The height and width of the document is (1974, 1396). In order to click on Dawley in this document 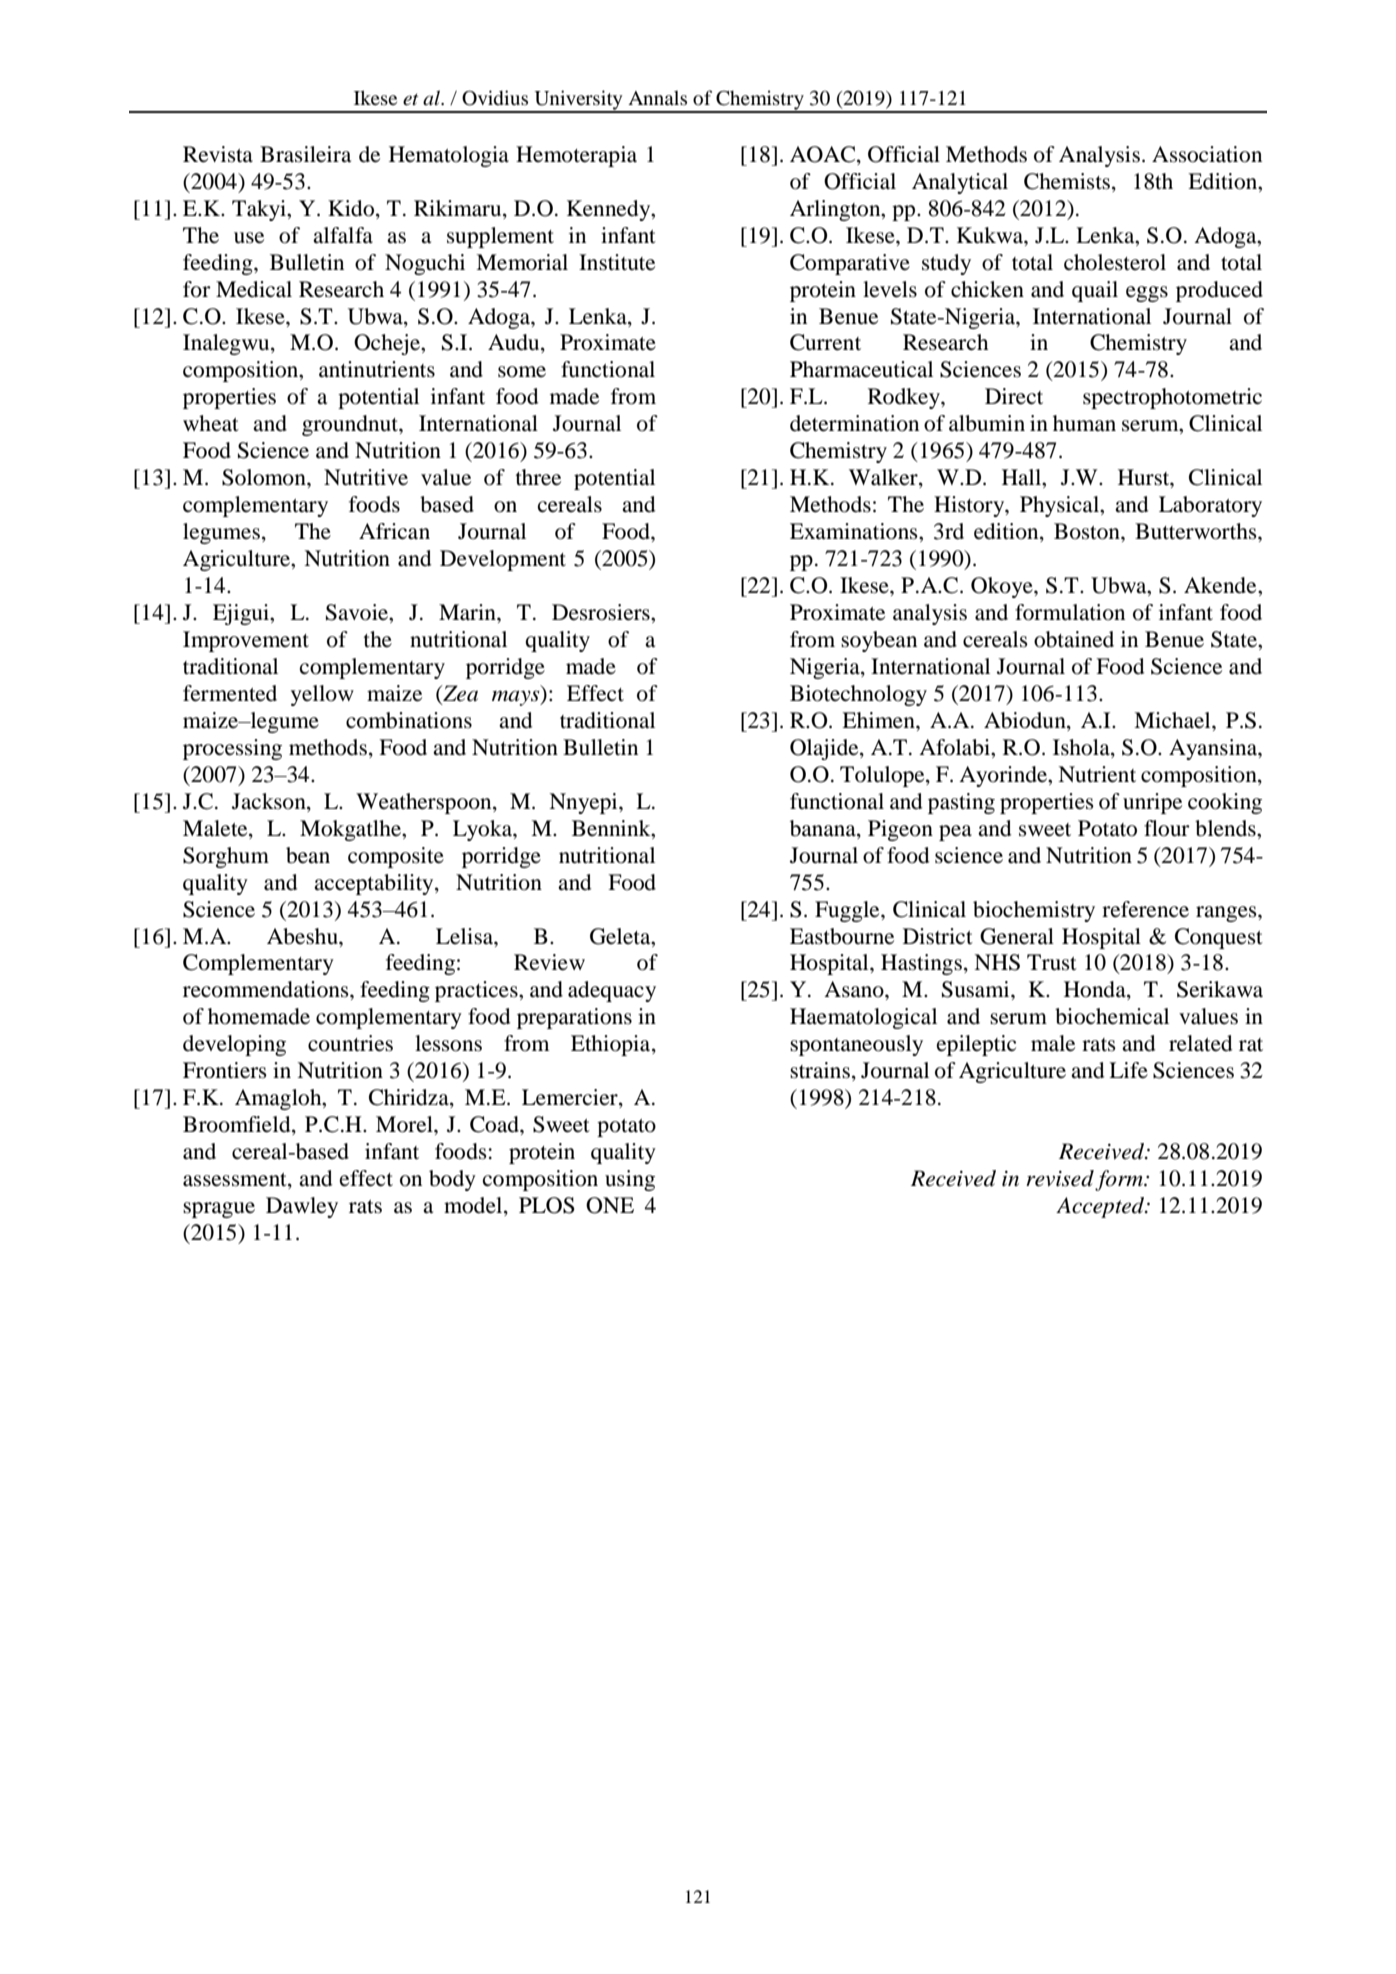, I will do `click(302, 1207)`.
